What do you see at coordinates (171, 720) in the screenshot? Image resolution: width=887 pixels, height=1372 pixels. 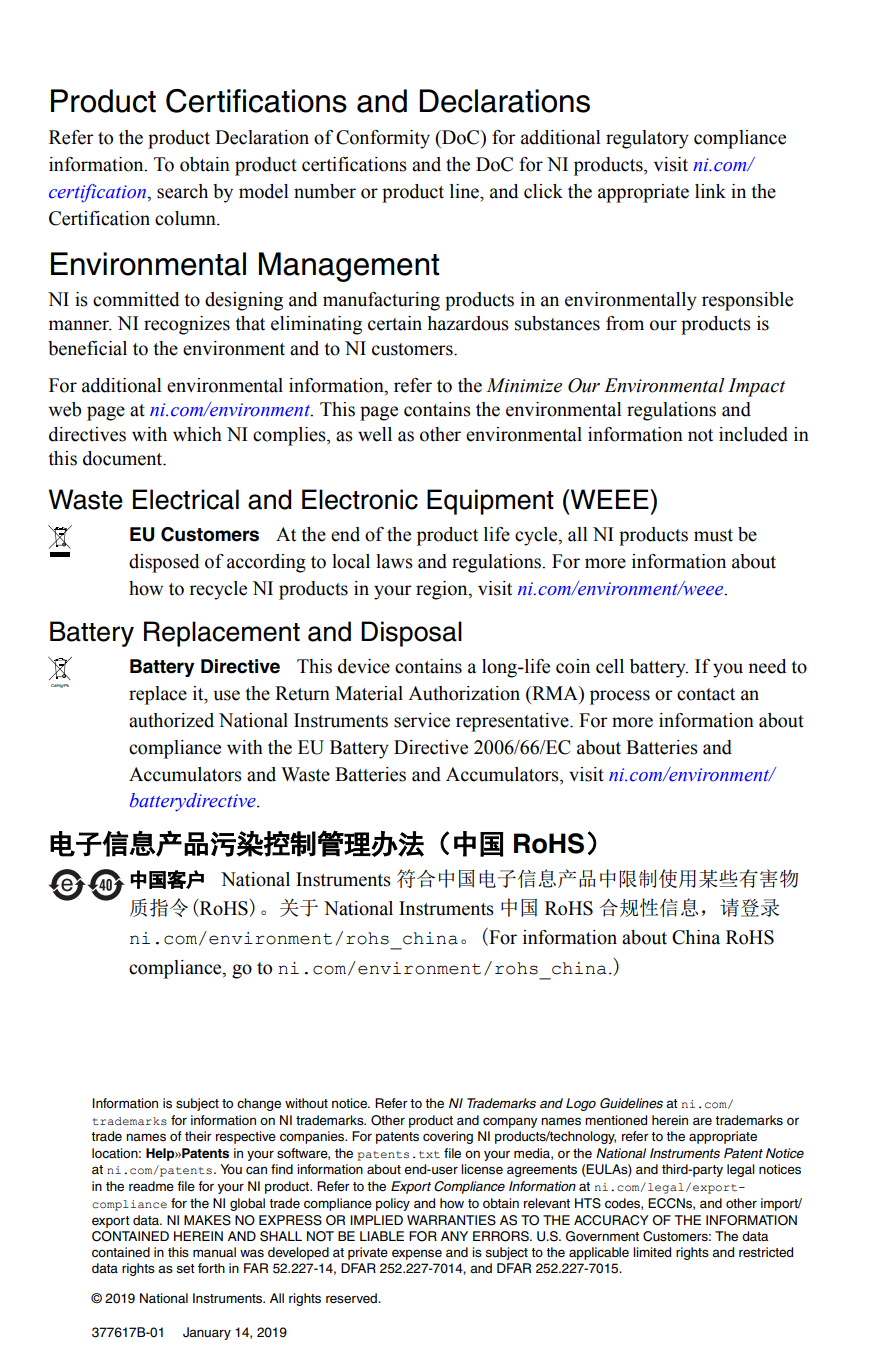 I see `authorized` at bounding box center [171, 720].
